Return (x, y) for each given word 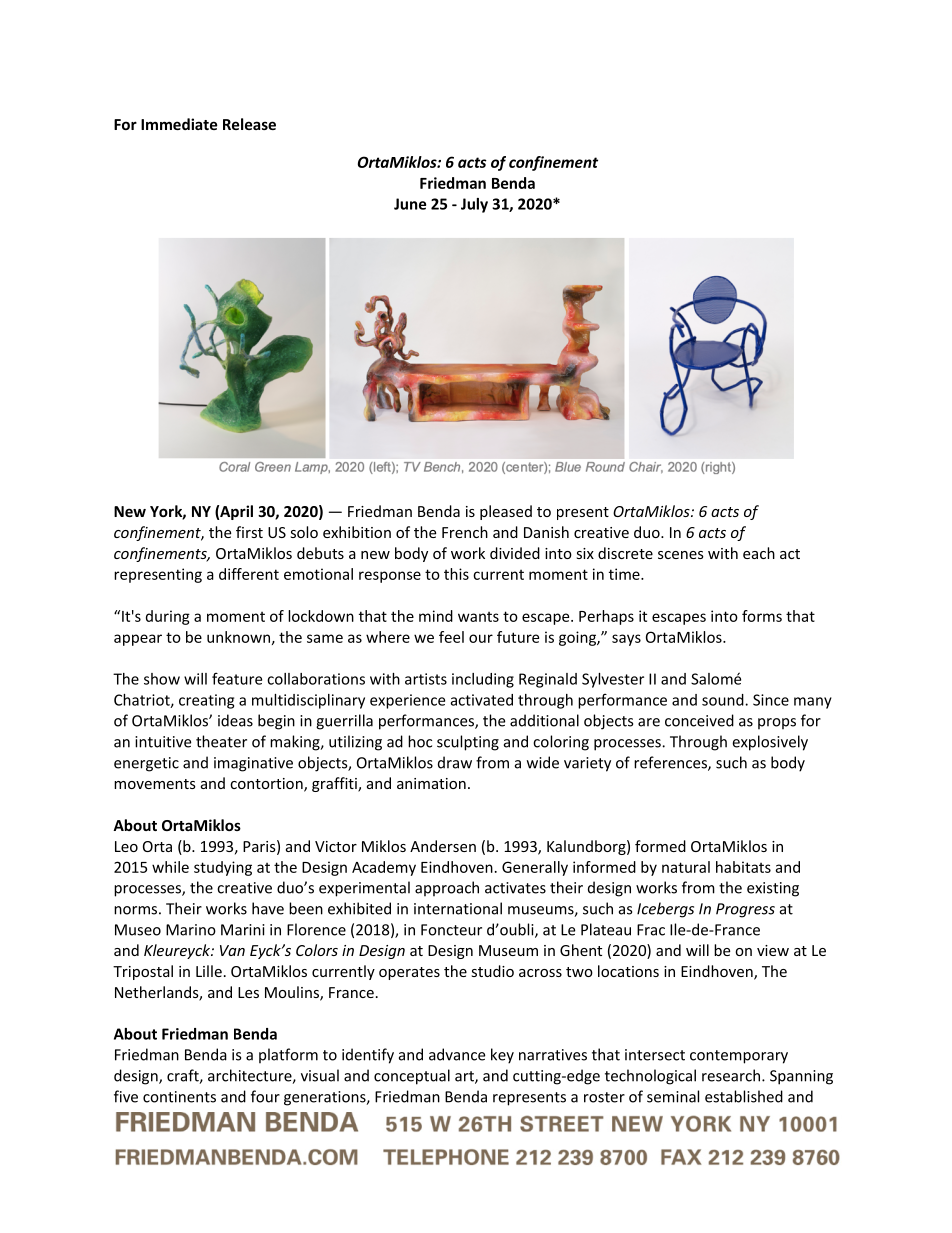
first (249, 532)
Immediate (179, 124)
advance (457, 1054)
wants (478, 617)
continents (179, 1097)
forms (762, 616)
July (474, 205)
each (759, 553)
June (410, 204)
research (731, 1075)
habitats (743, 867)
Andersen (443, 846)
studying (223, 868)
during (168, 617)
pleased (506, 512)
